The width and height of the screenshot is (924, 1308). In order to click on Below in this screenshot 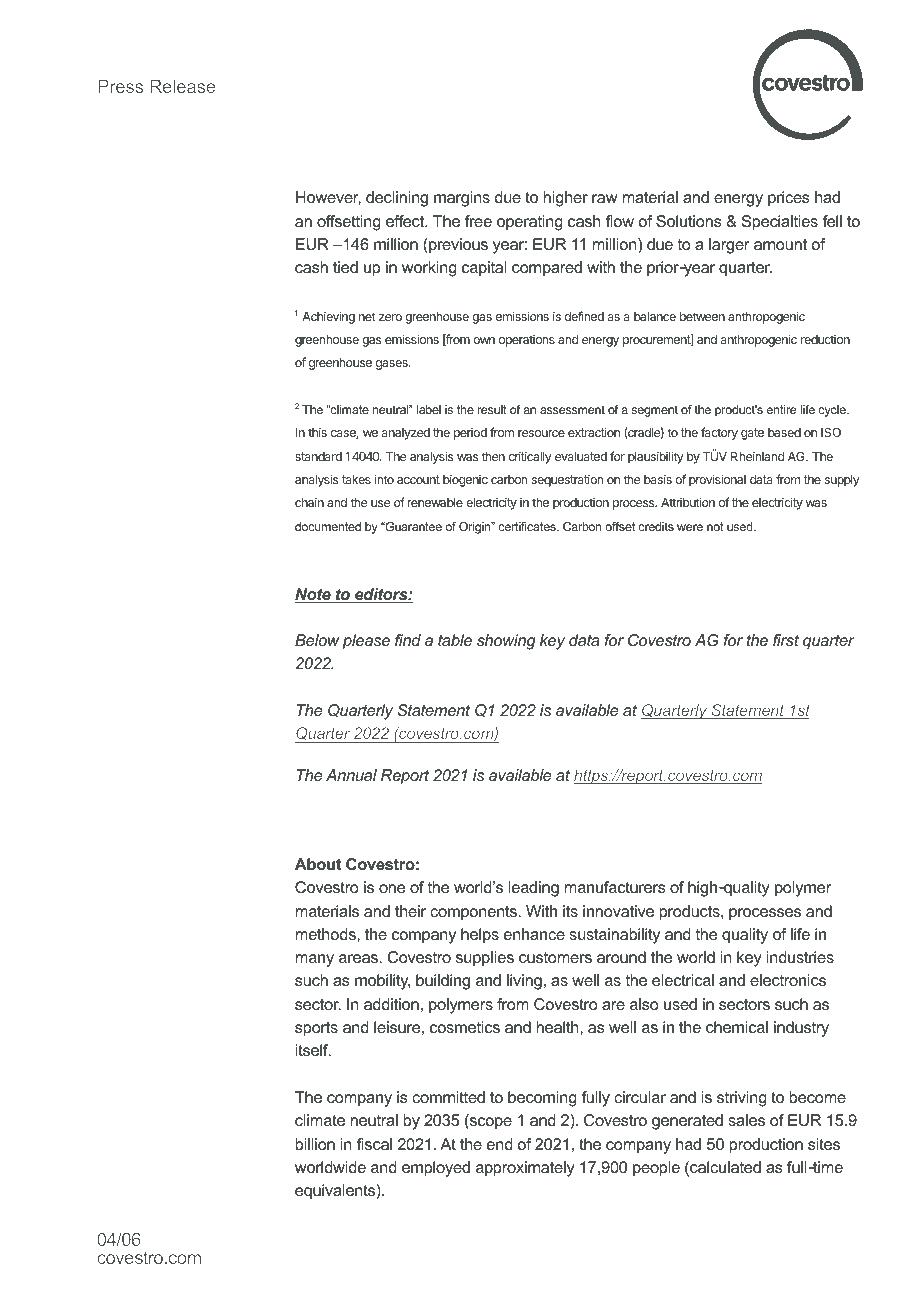, I will do `click(317, 640)`.
